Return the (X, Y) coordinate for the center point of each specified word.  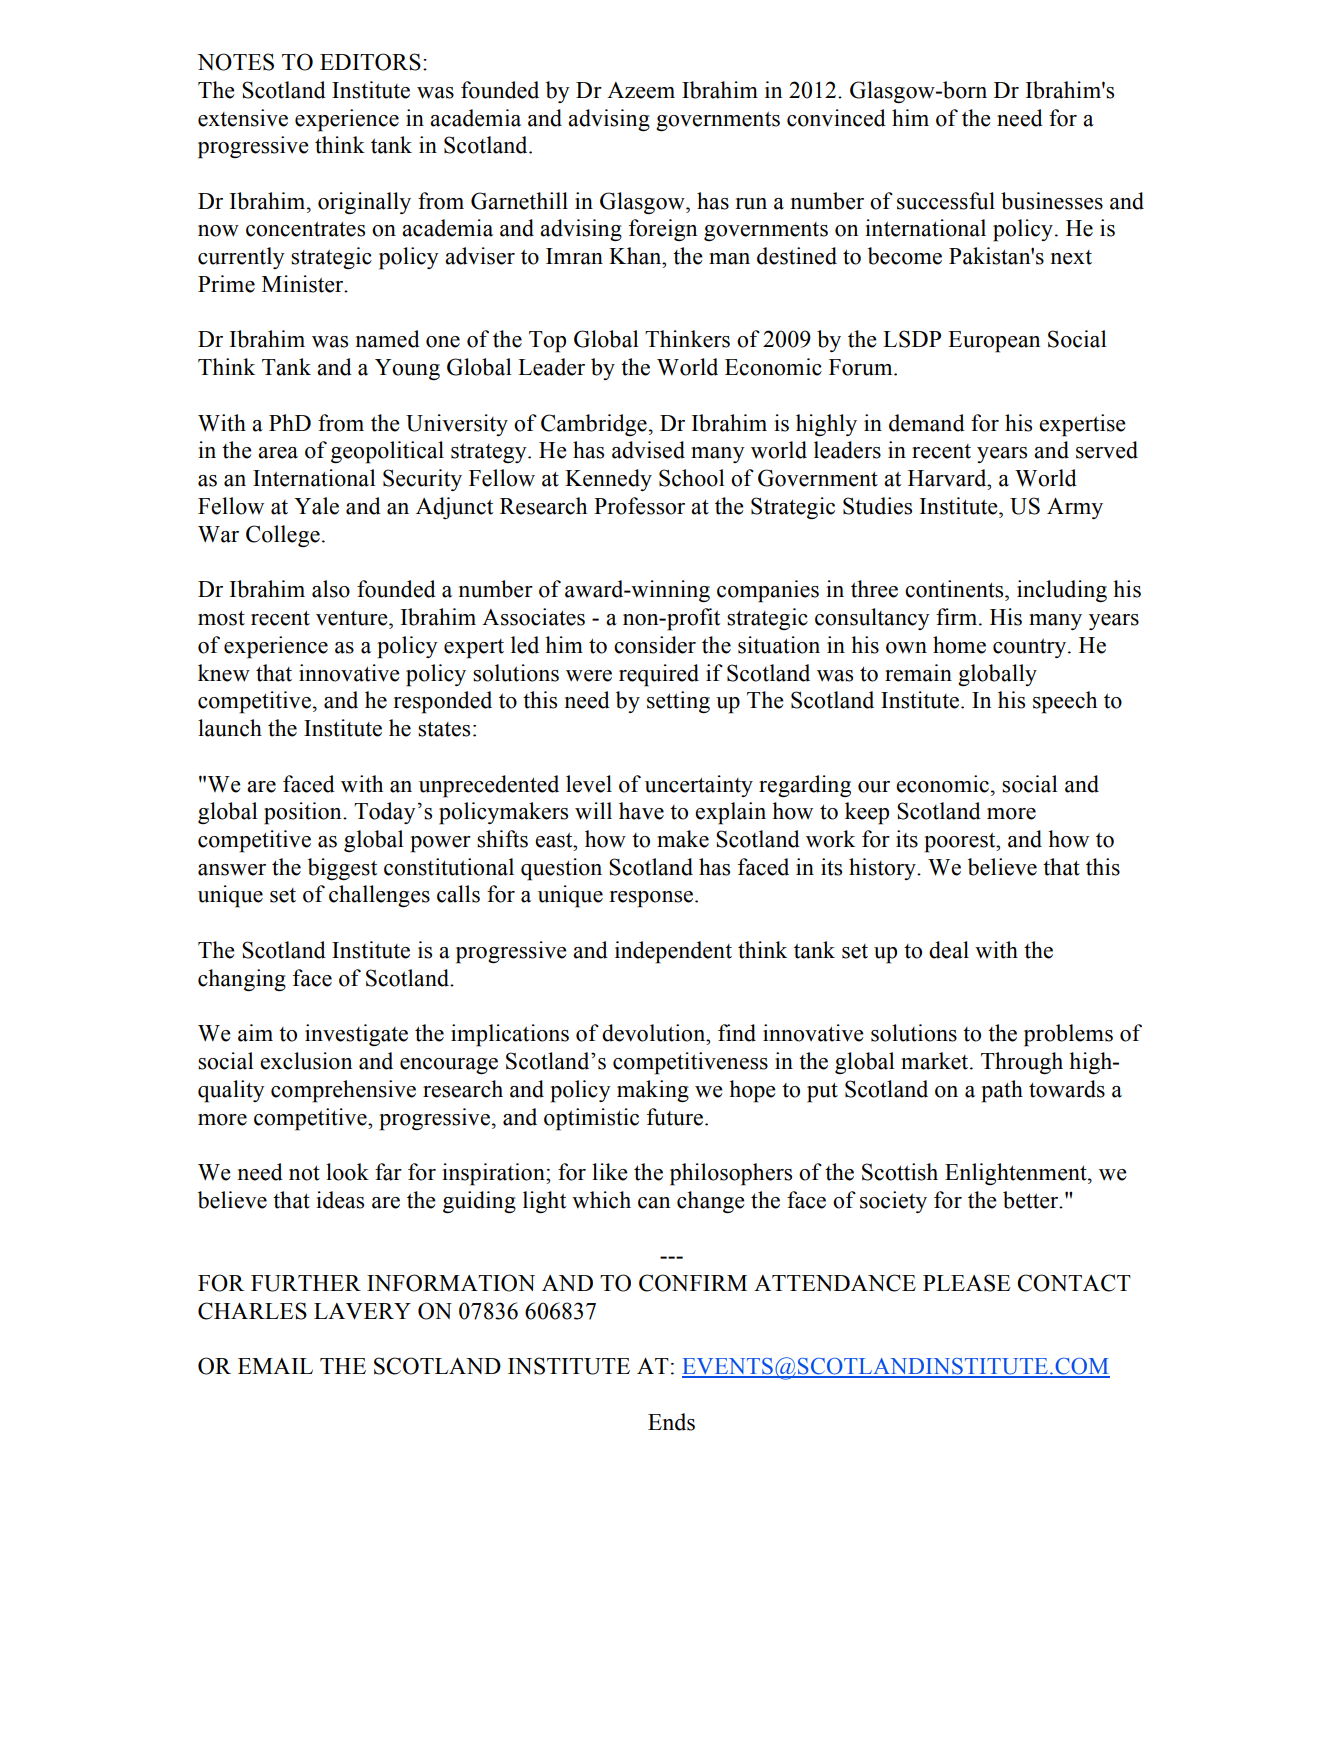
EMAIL (275, 1366)
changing (242, 980)
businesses (1052, 201)
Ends (671, 1422)
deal (949, 950)
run (751, 204)
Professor (639, 506)
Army (1075, 508)
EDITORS (370, 62)
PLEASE (967, 1283)
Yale (316, 506)
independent (673, 952)
